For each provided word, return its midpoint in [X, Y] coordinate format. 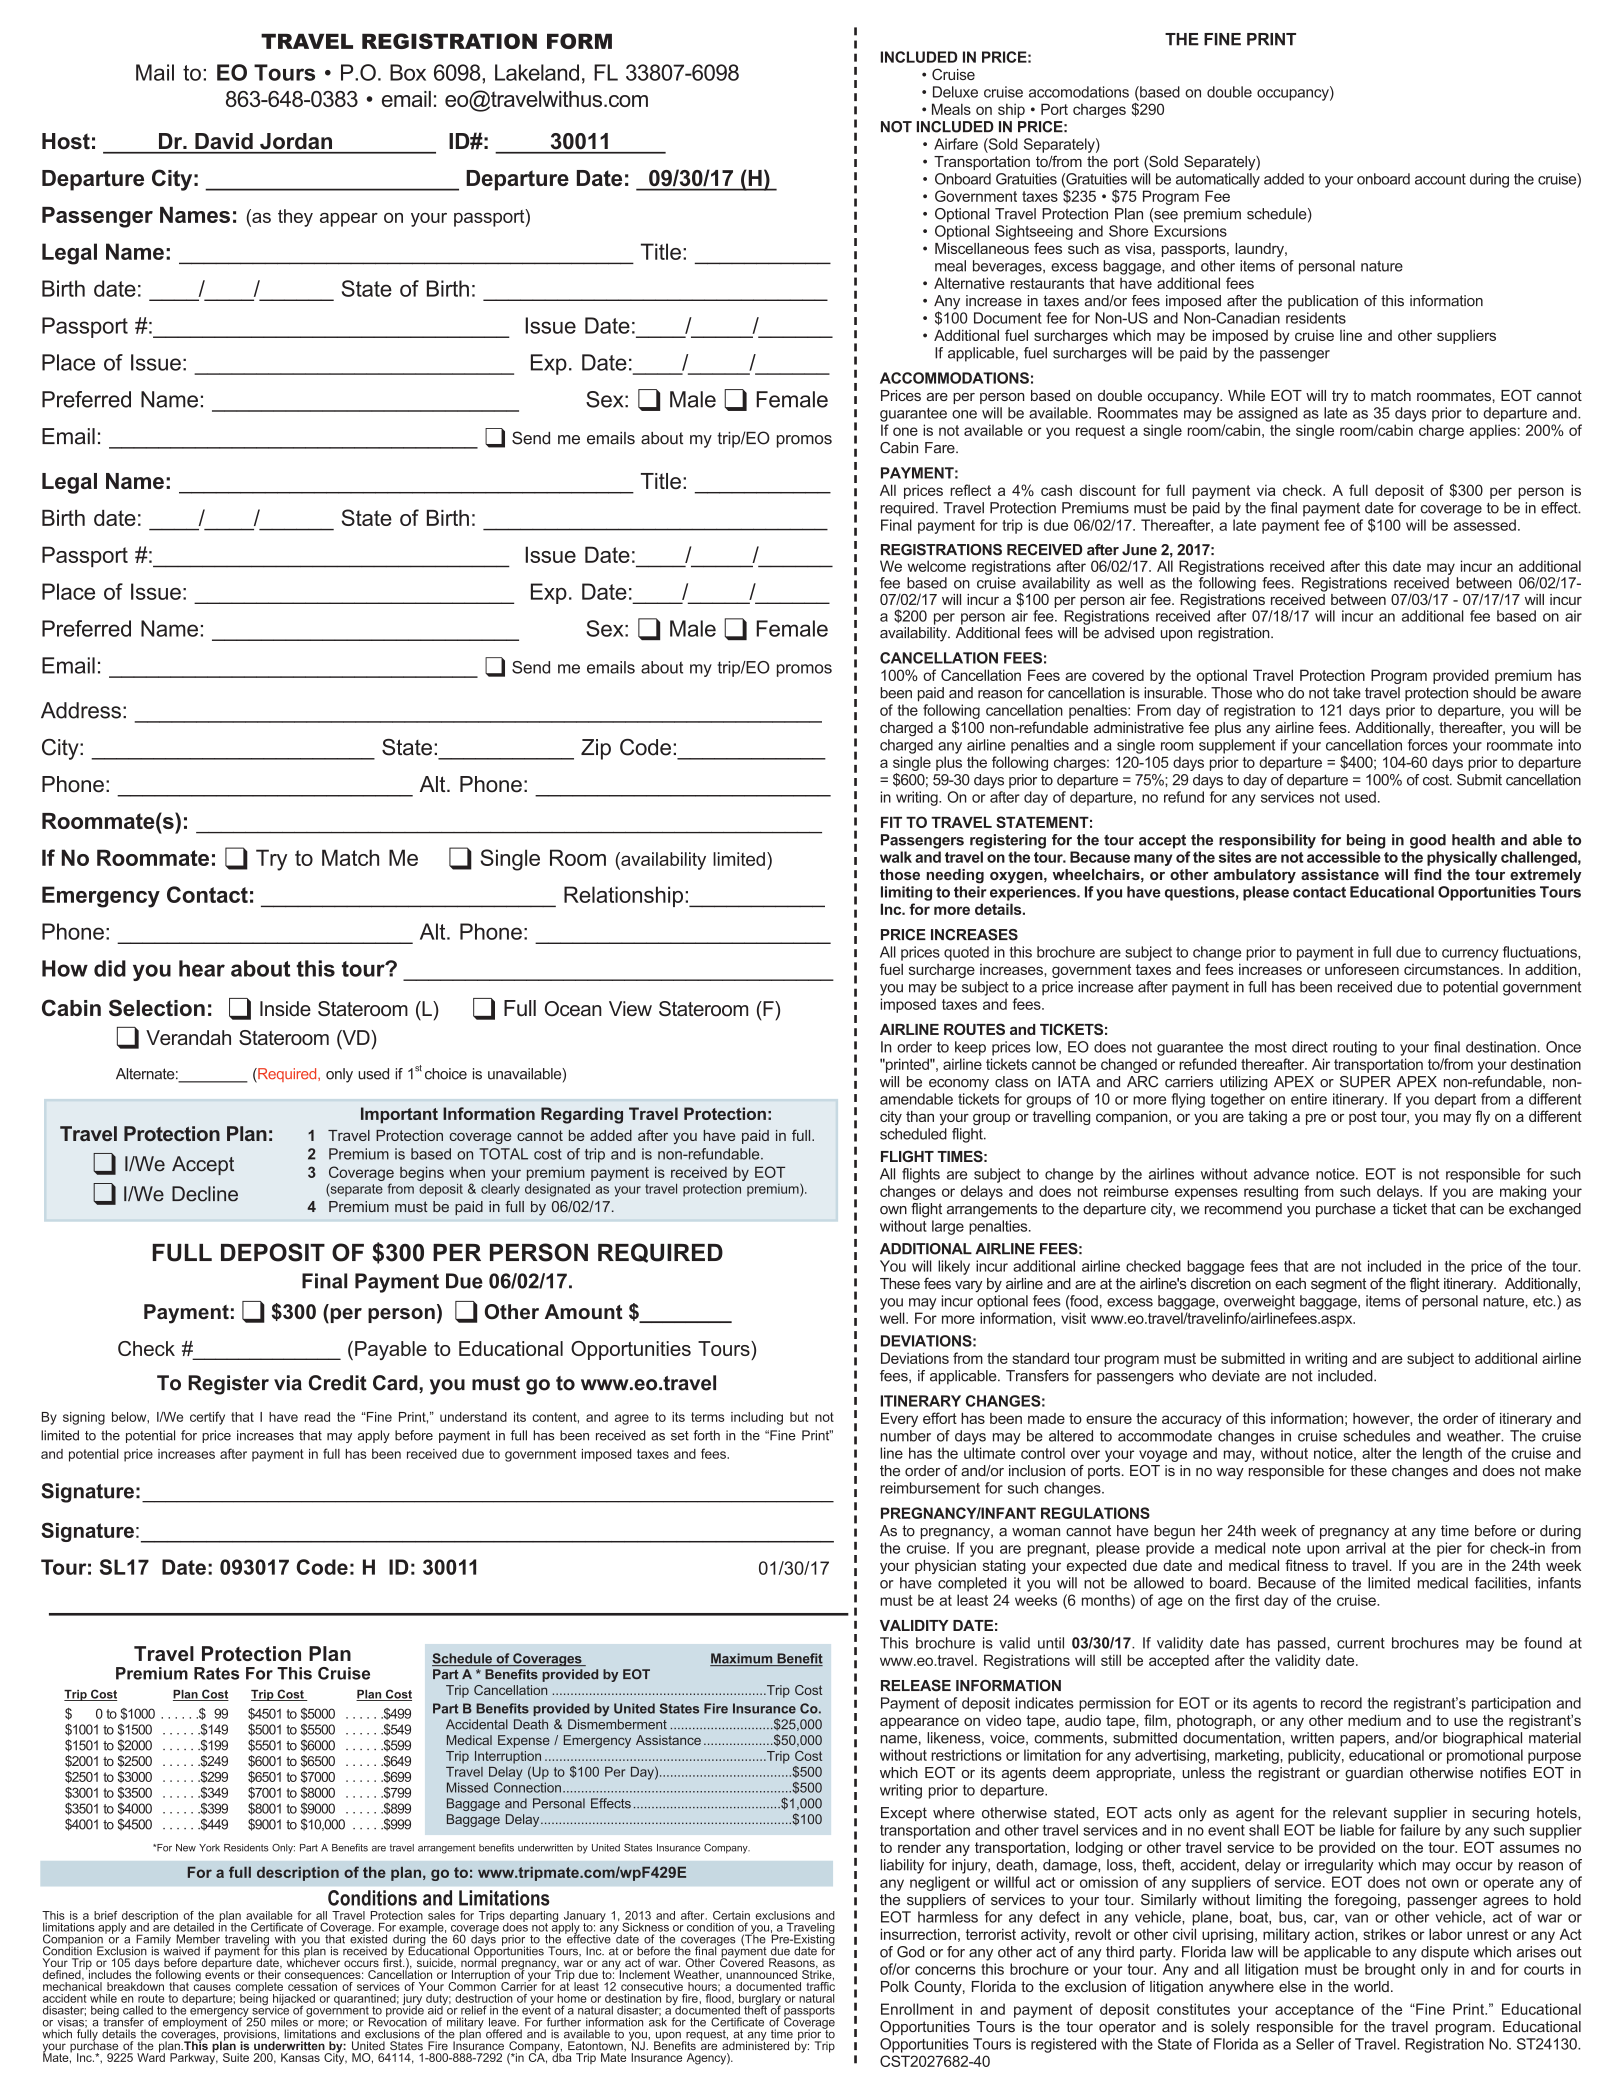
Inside [285, 1009]
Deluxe [955, 92]
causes [212, 1987]
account [1440, 179]
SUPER [1365, 1082]
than [920, 1116]
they [295, 218]
